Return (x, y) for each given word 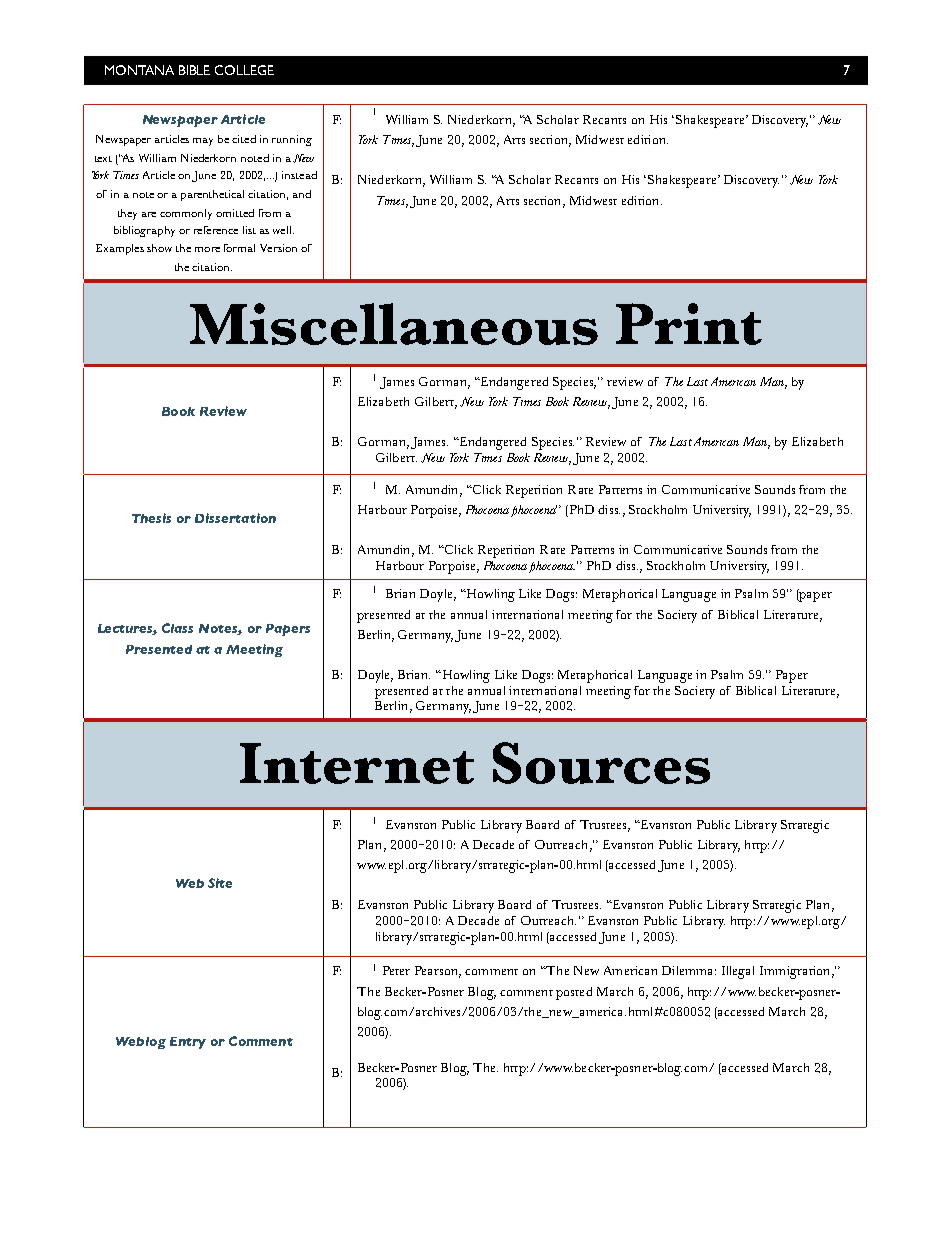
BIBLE (194, 70)
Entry (188, 1043)
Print (689, 324)
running (292, 140)
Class (177, 628)
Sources (601, 763)
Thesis (151, 518)
